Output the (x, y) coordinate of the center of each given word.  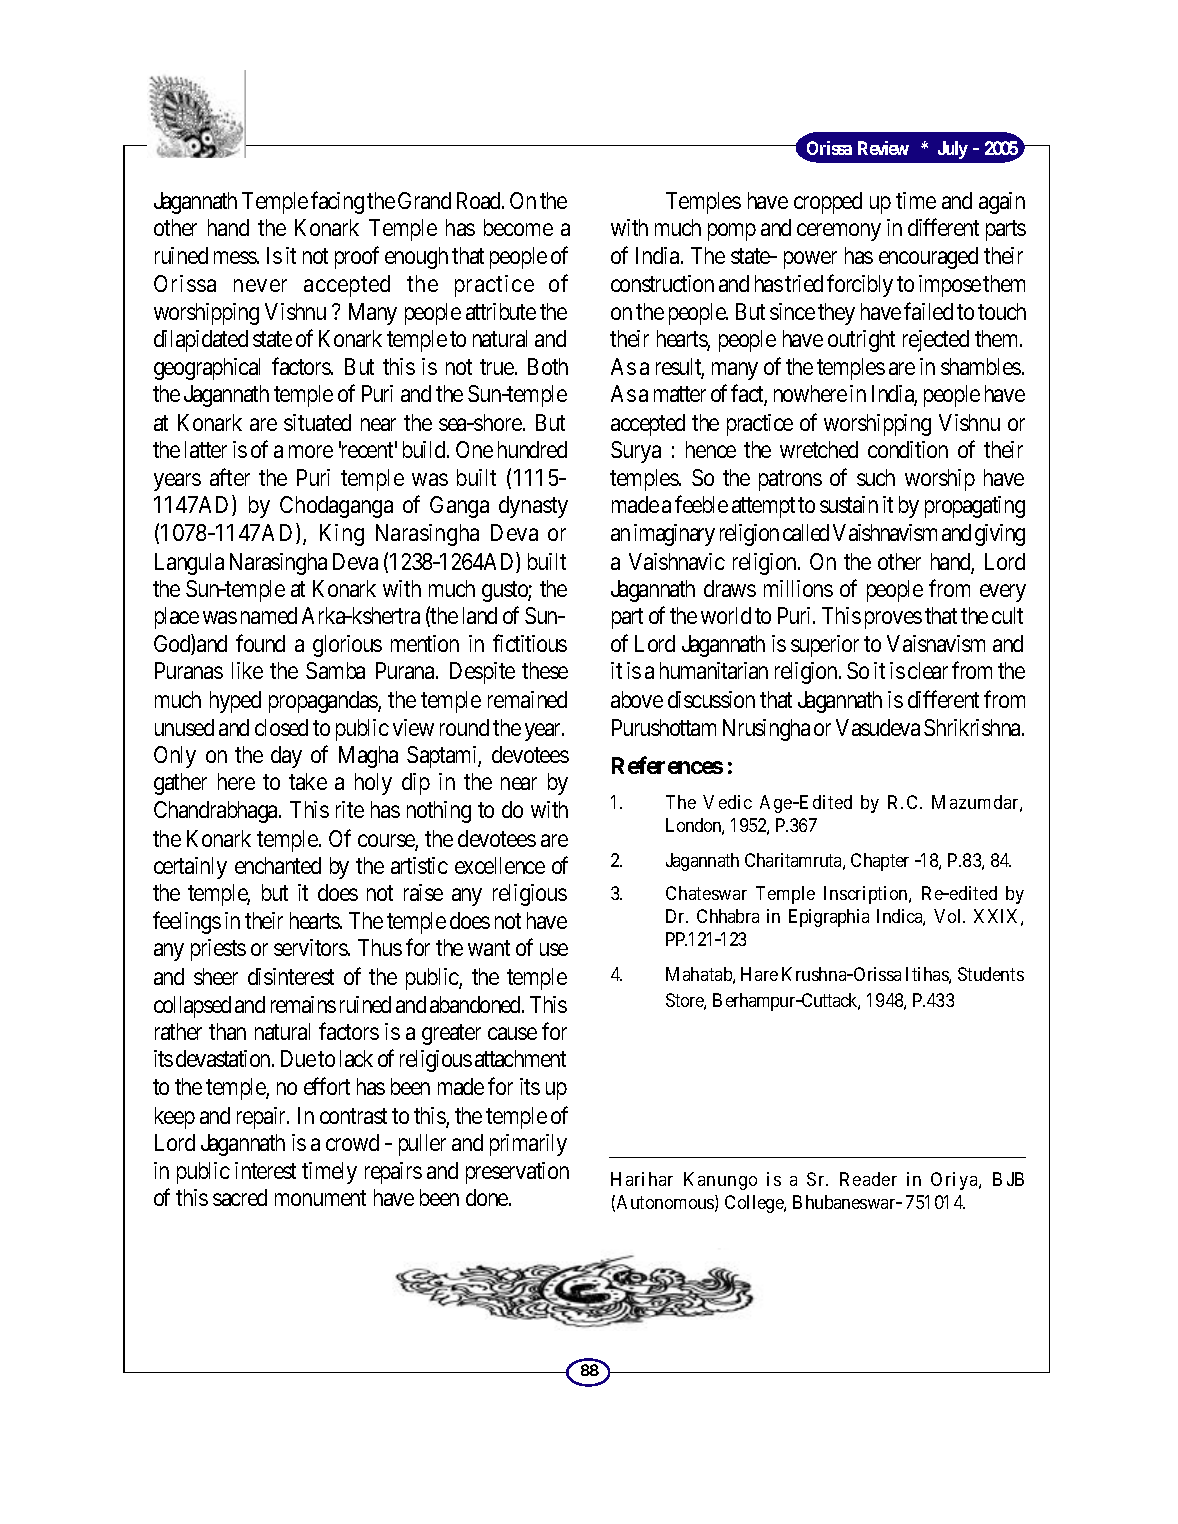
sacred (240, 1197)
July (953, 150)
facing (337, 202)
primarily (528, 1145)
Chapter (880, 862)
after (230, 477)
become (518, 227)
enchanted (278, 865)
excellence (500, 865)
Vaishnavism (885, 532)
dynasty (533, 507)
